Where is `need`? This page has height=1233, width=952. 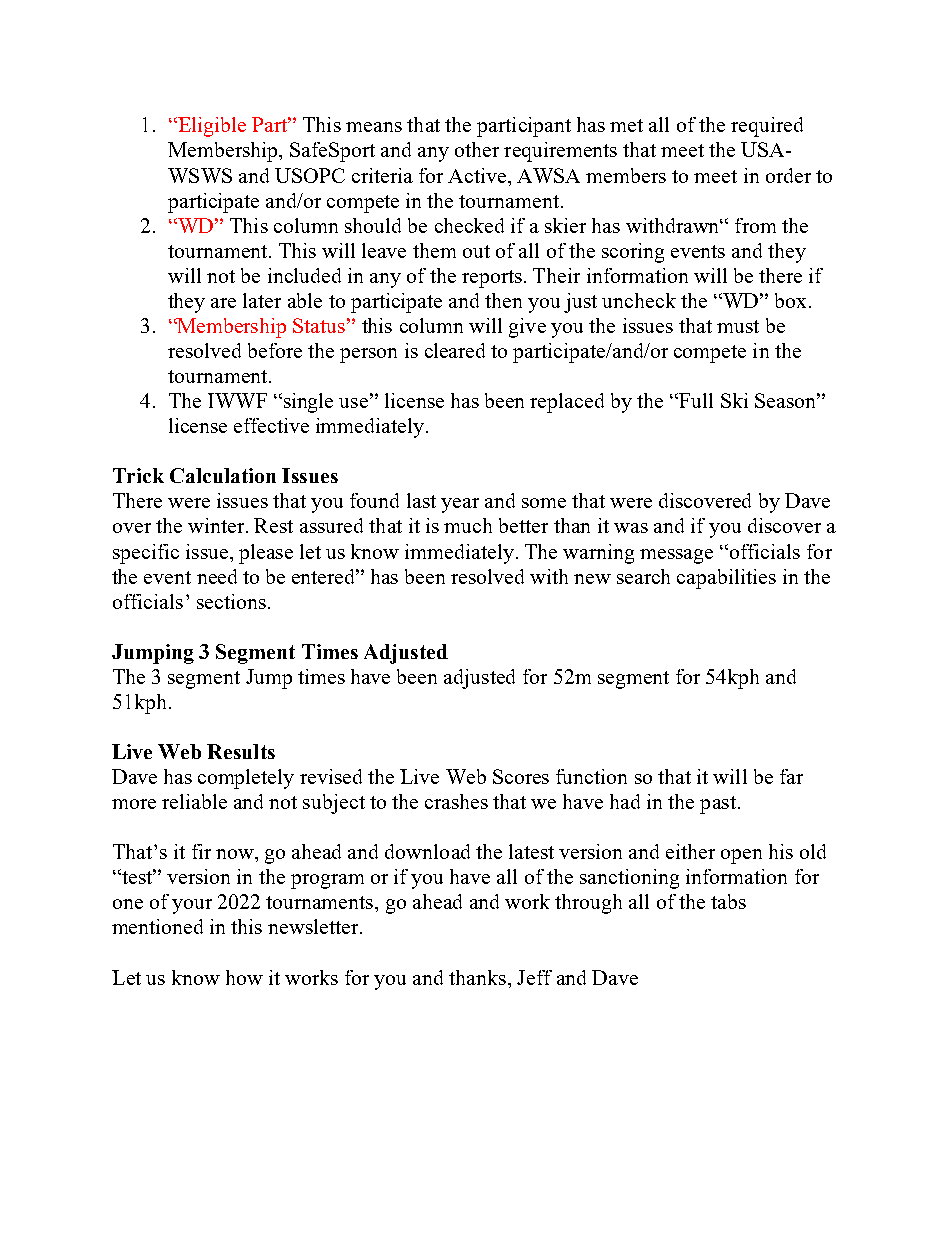
need is located at coordinates (217, 576).
